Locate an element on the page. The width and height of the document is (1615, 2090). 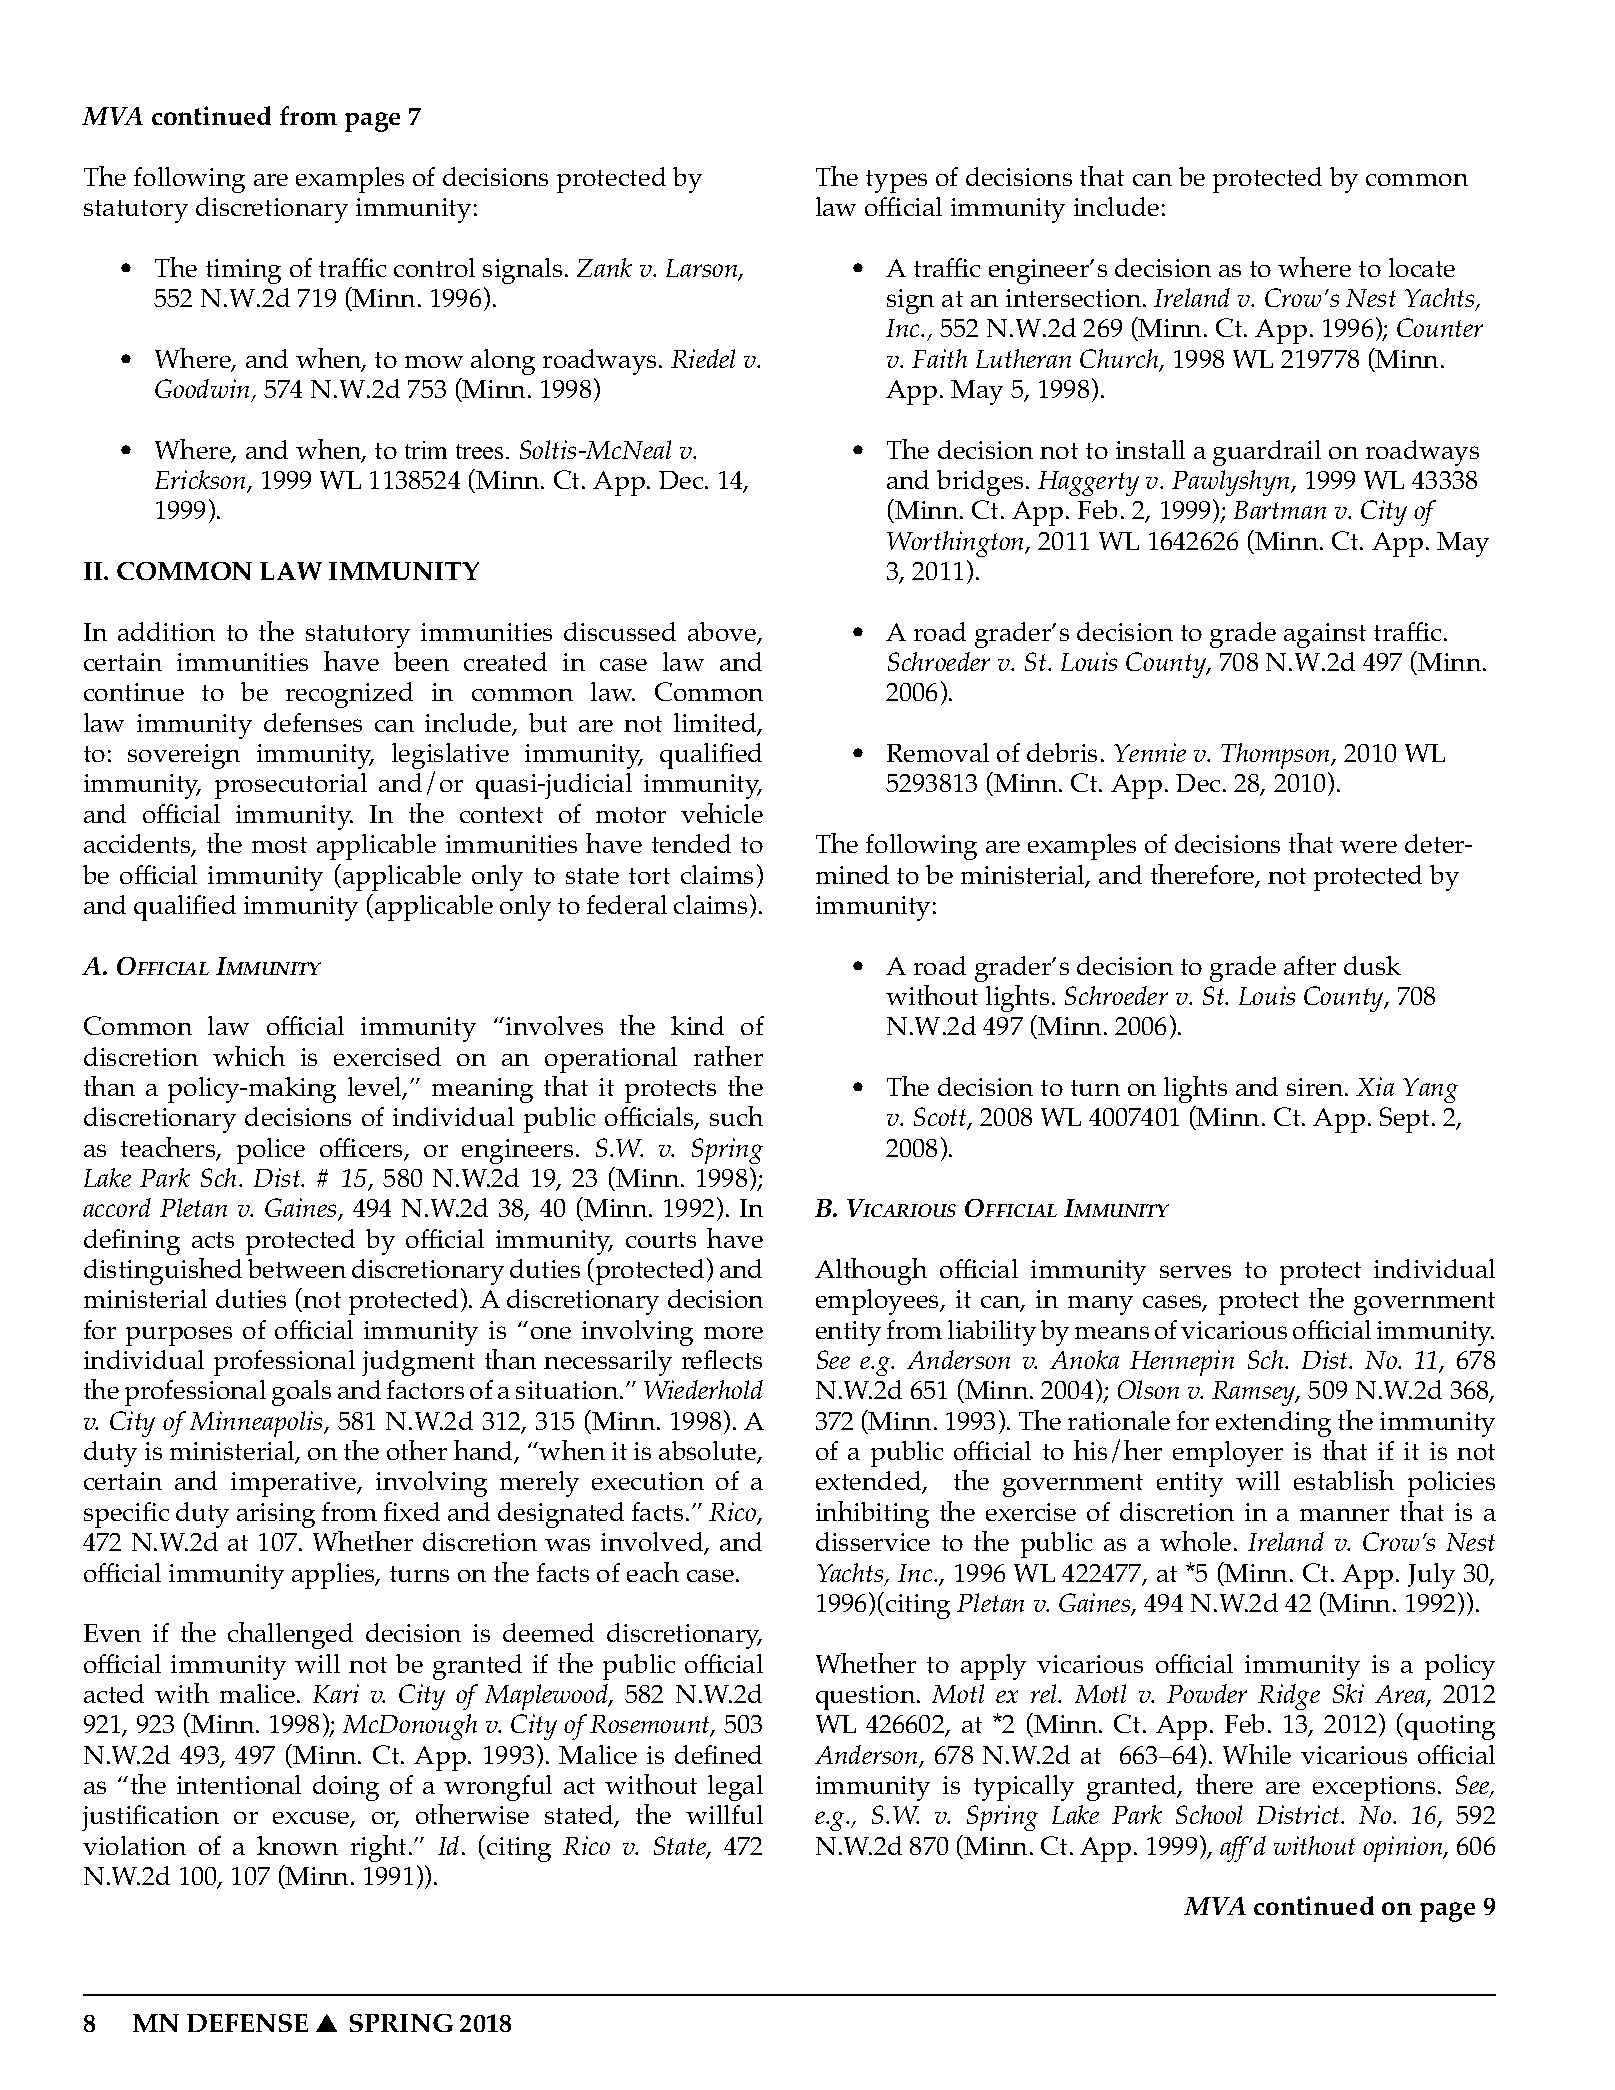
after is located at coordinates (1310, 965).
